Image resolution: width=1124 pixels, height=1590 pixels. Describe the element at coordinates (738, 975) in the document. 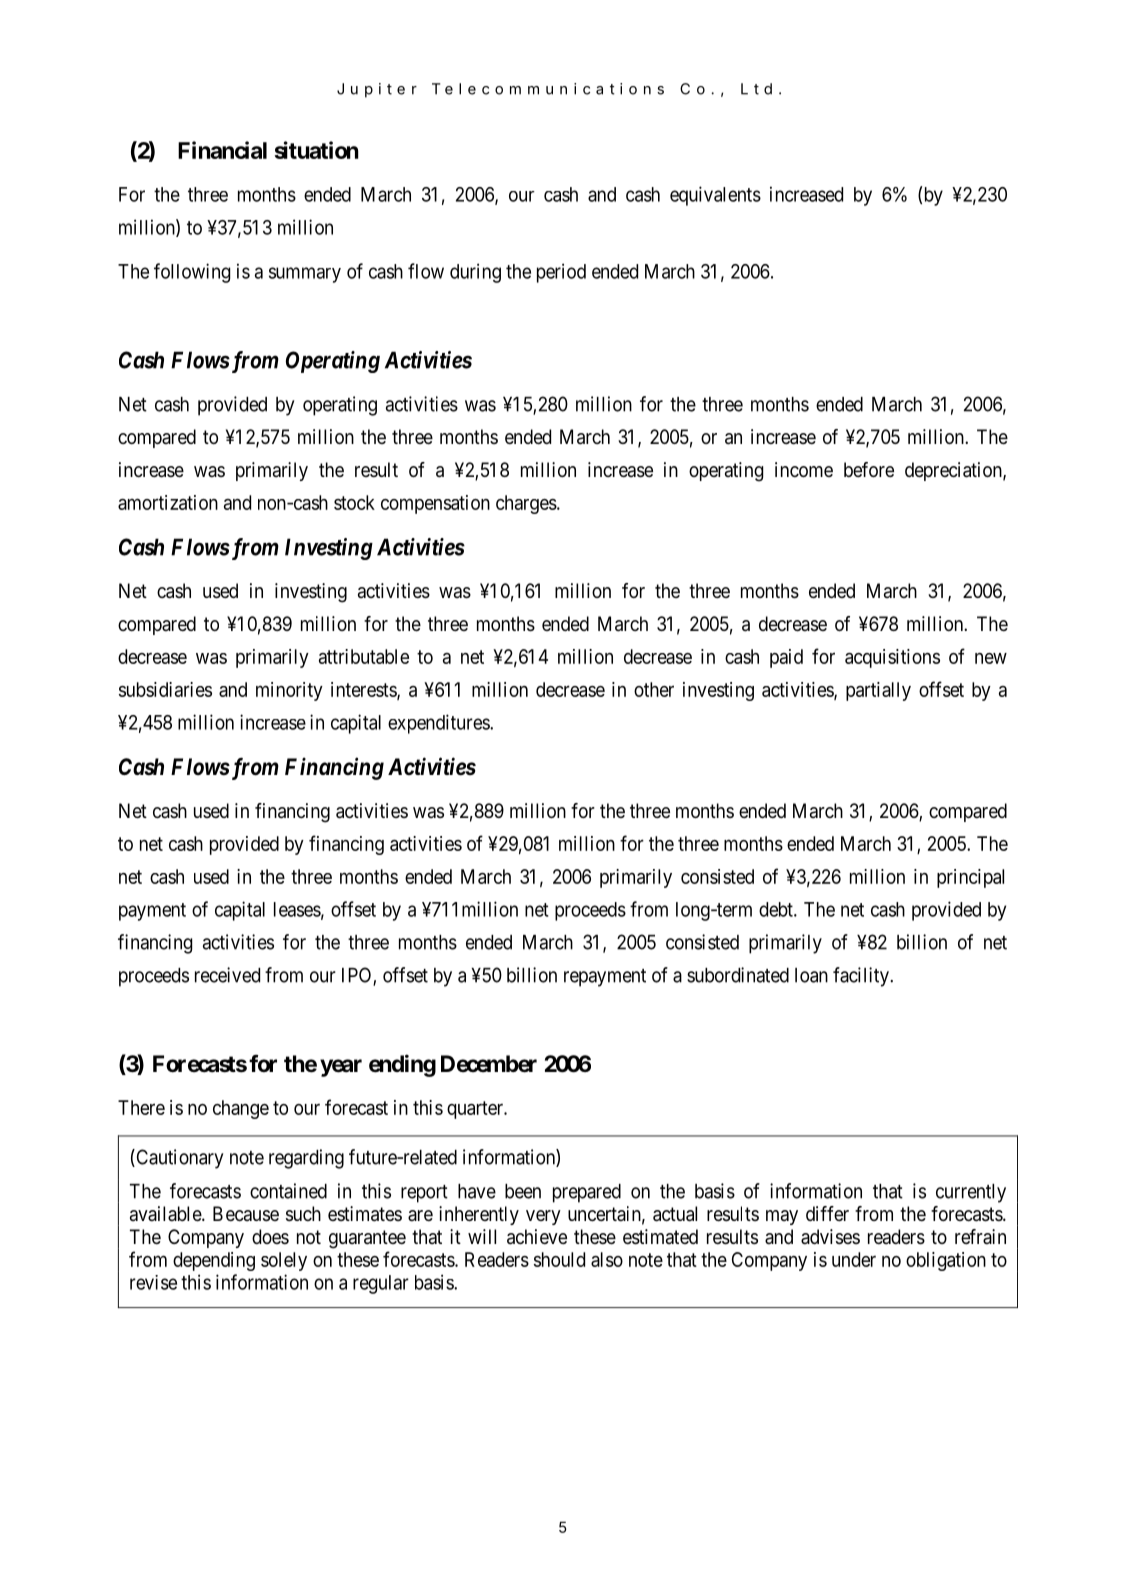

I see `subordinated` at that location.
